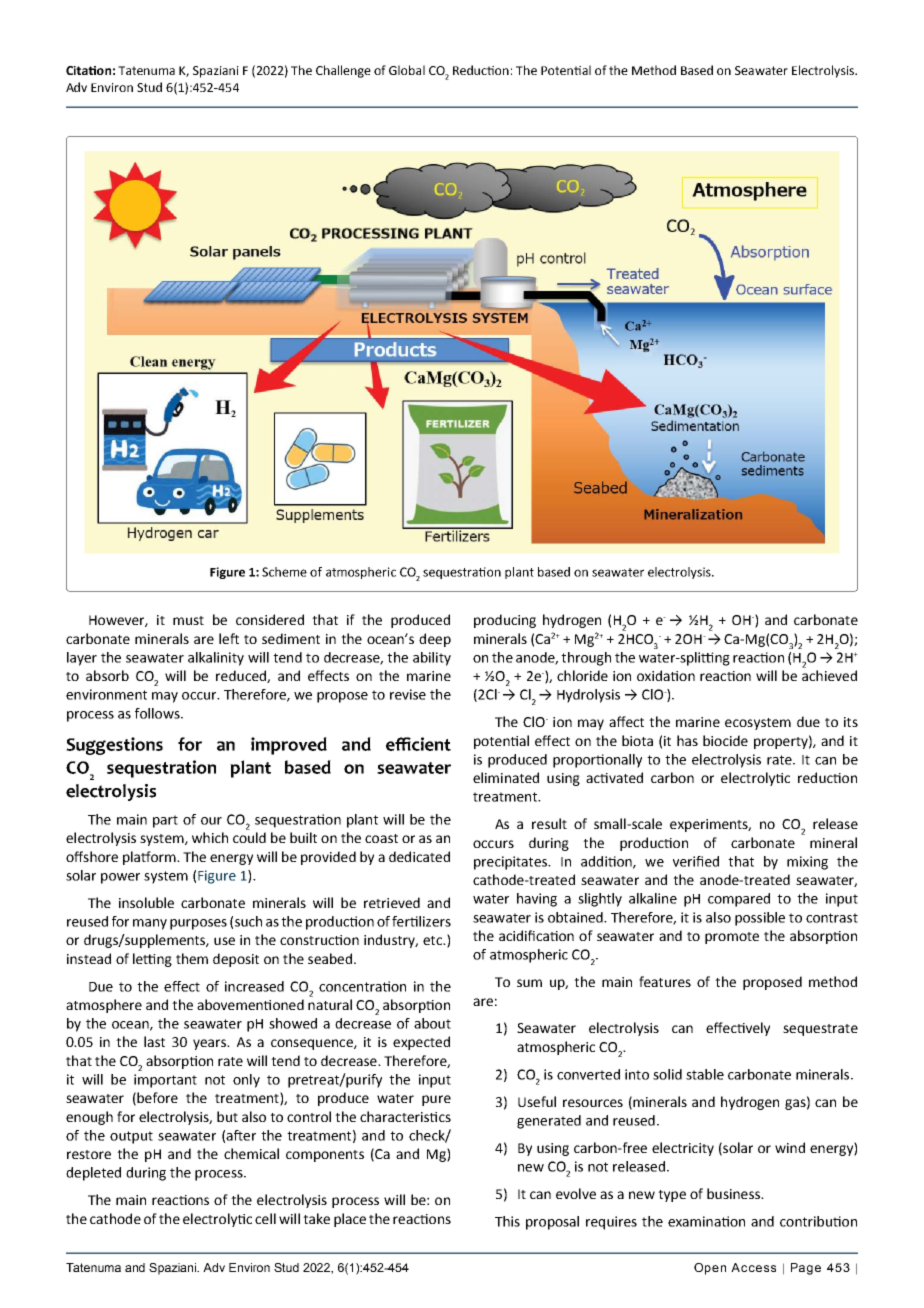 This screenshot has height=1308, width=924. What do you see at coordinates (248, 921) in the screenshot?
I see `such` at bounding box center [248, 921].
